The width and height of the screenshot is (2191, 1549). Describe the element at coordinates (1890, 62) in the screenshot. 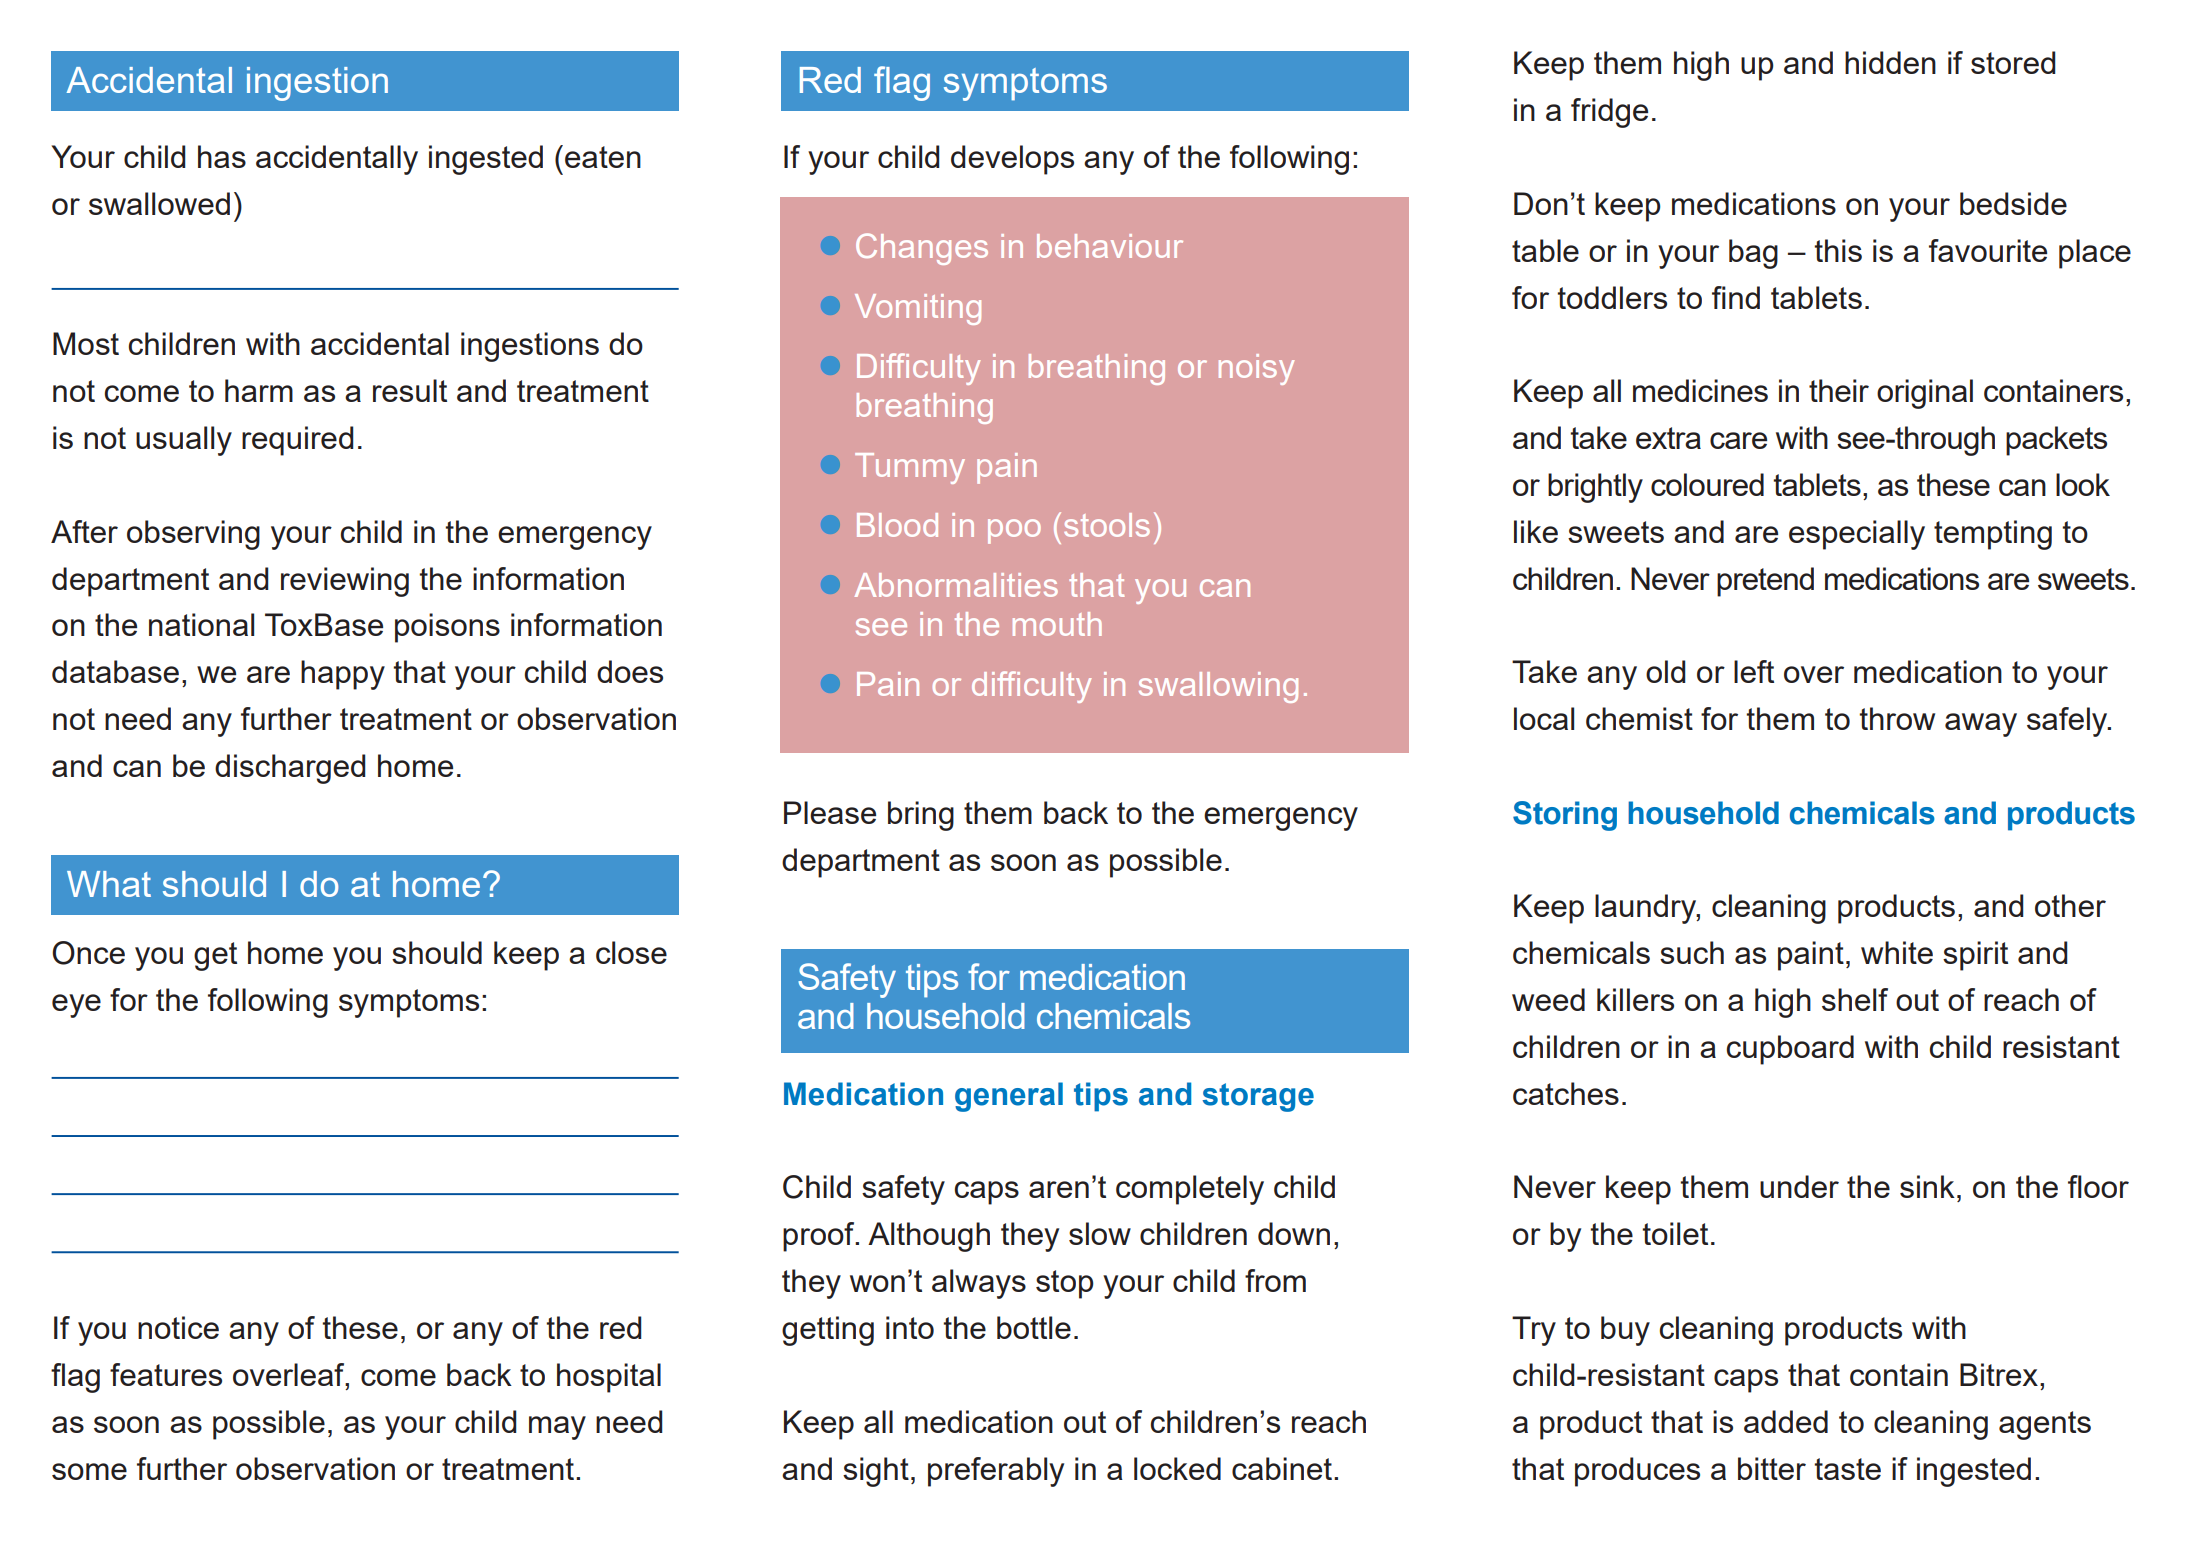

I see `hidden` at that location.
